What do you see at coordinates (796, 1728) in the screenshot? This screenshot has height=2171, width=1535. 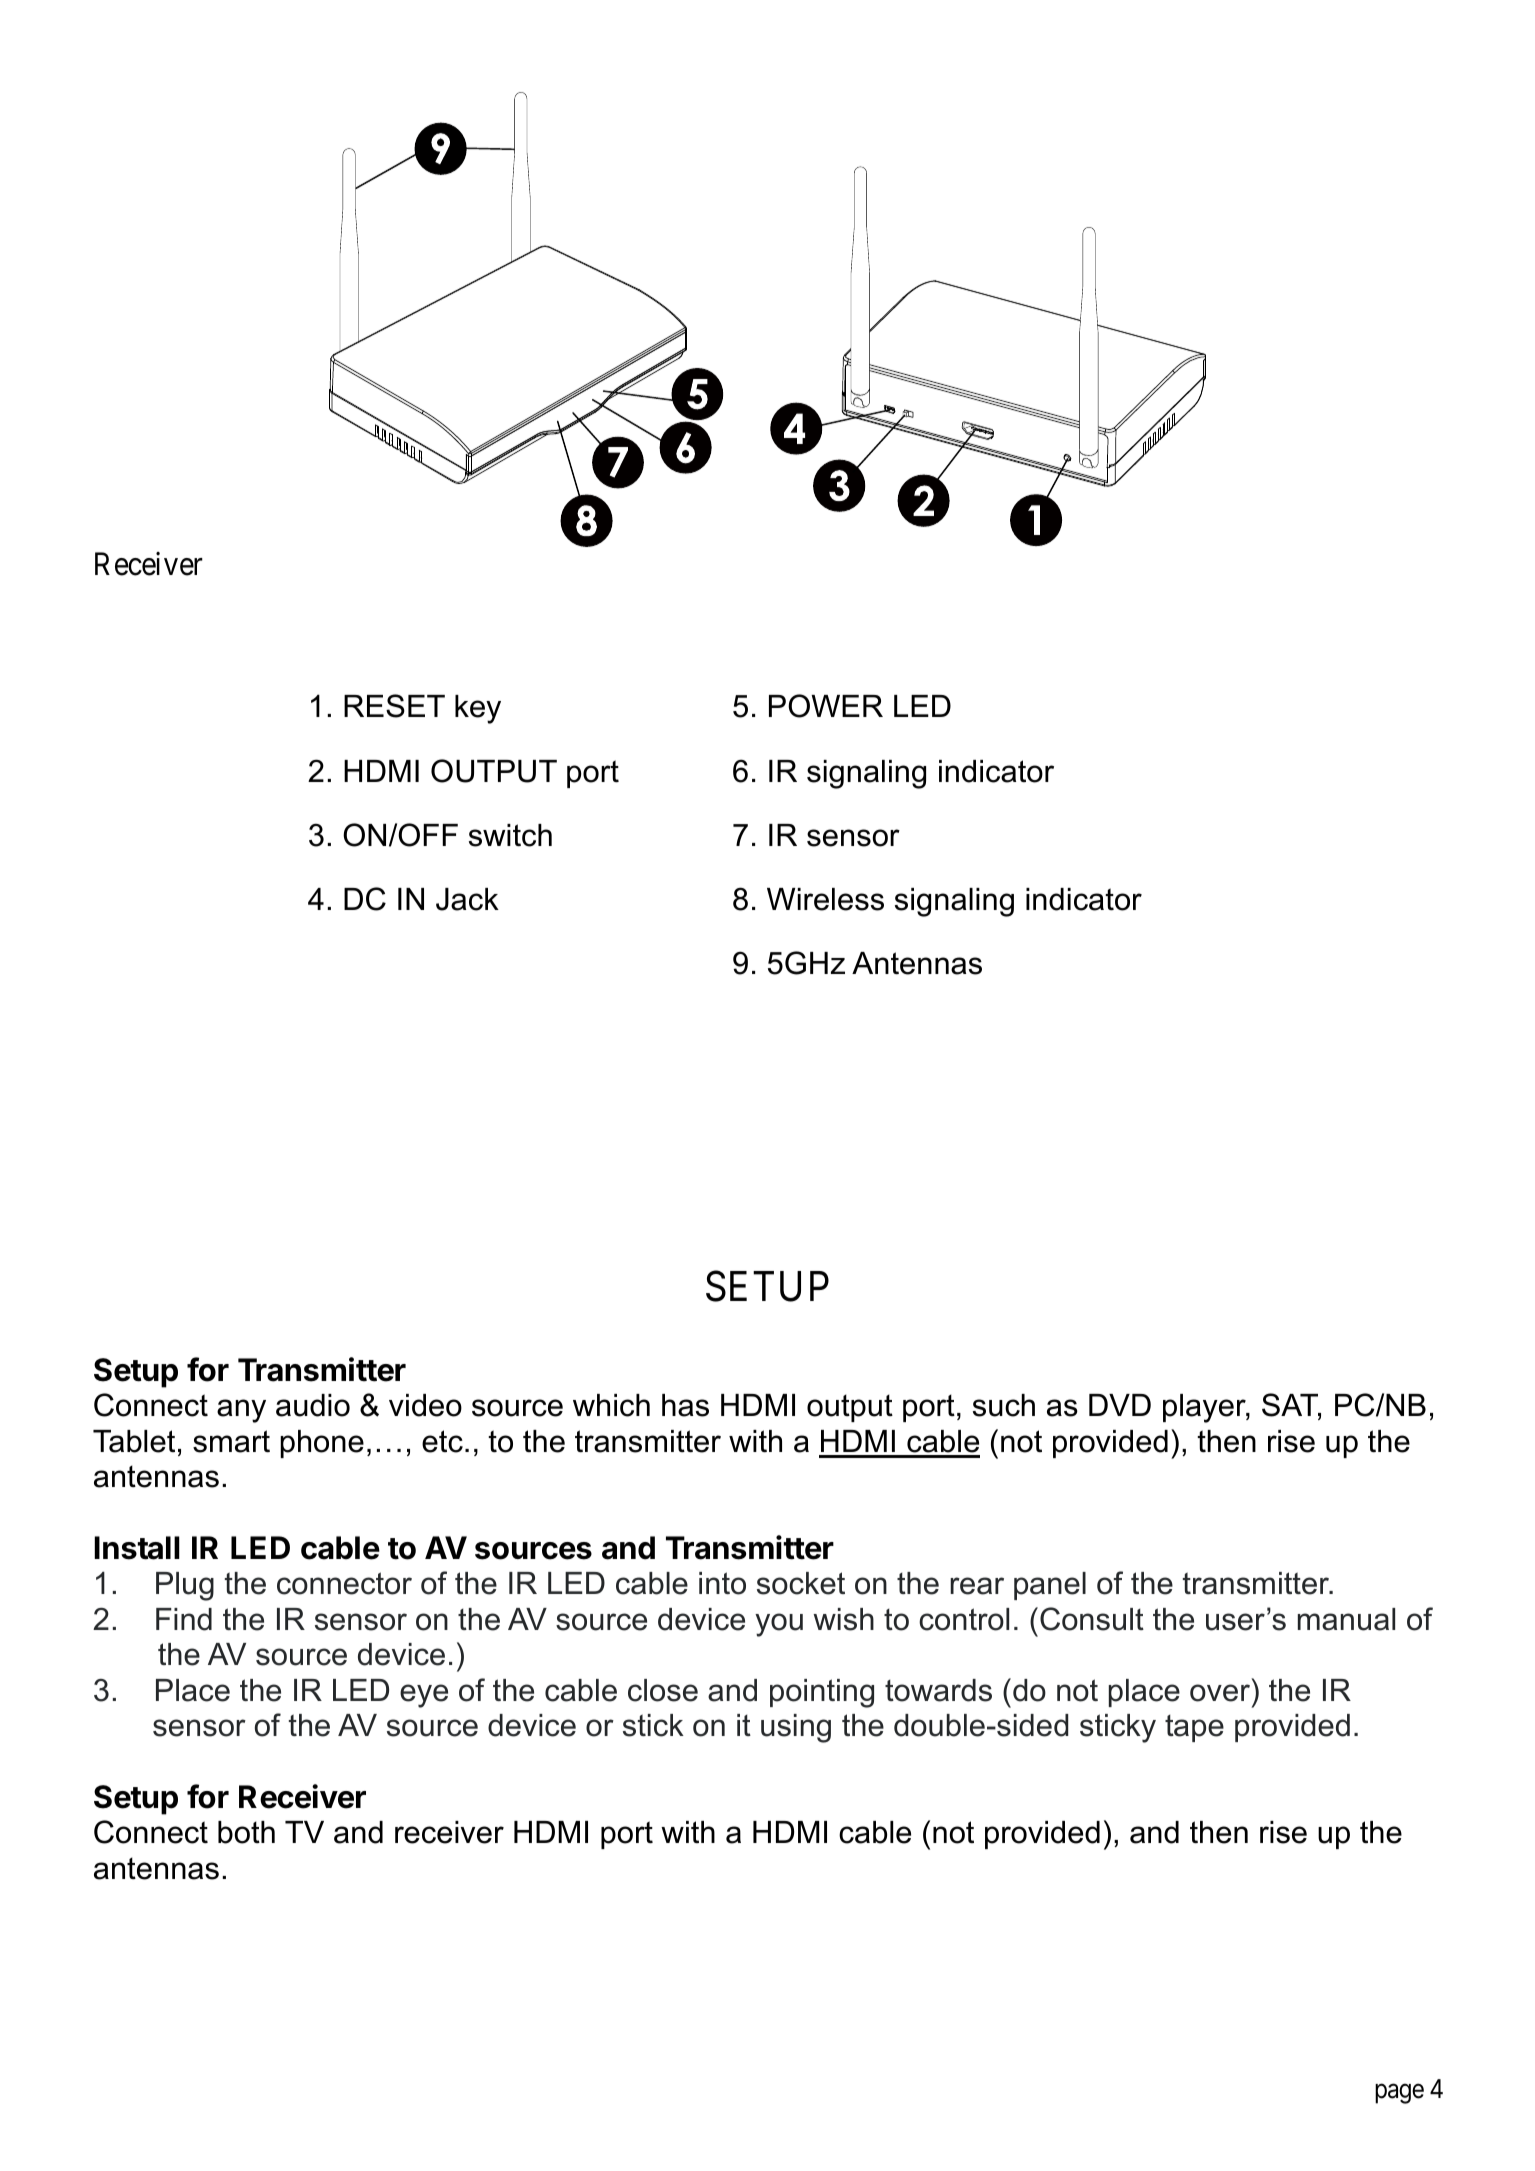 I see `using` at bounding box center [796, 1728].
